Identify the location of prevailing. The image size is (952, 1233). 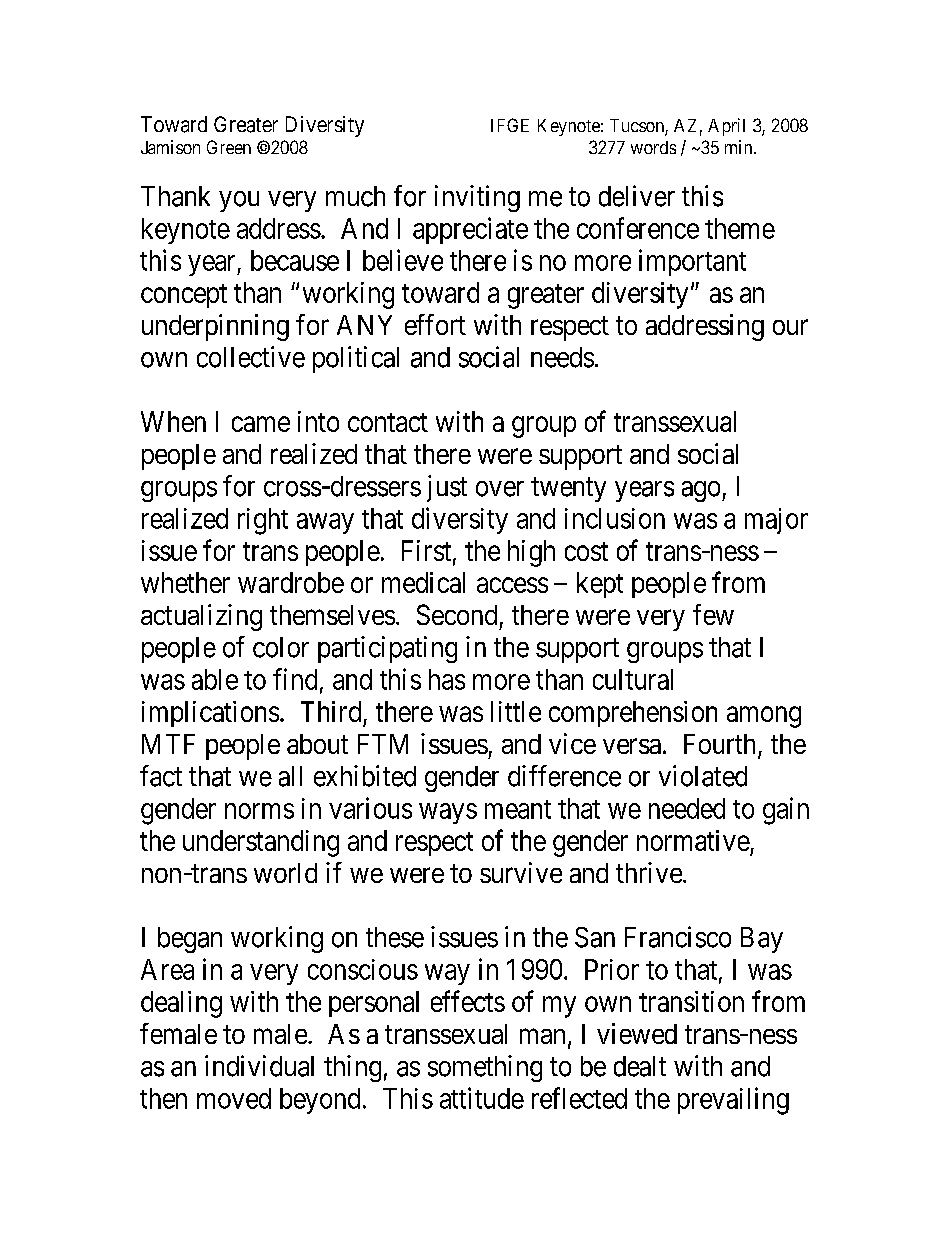
(733, 1101).
